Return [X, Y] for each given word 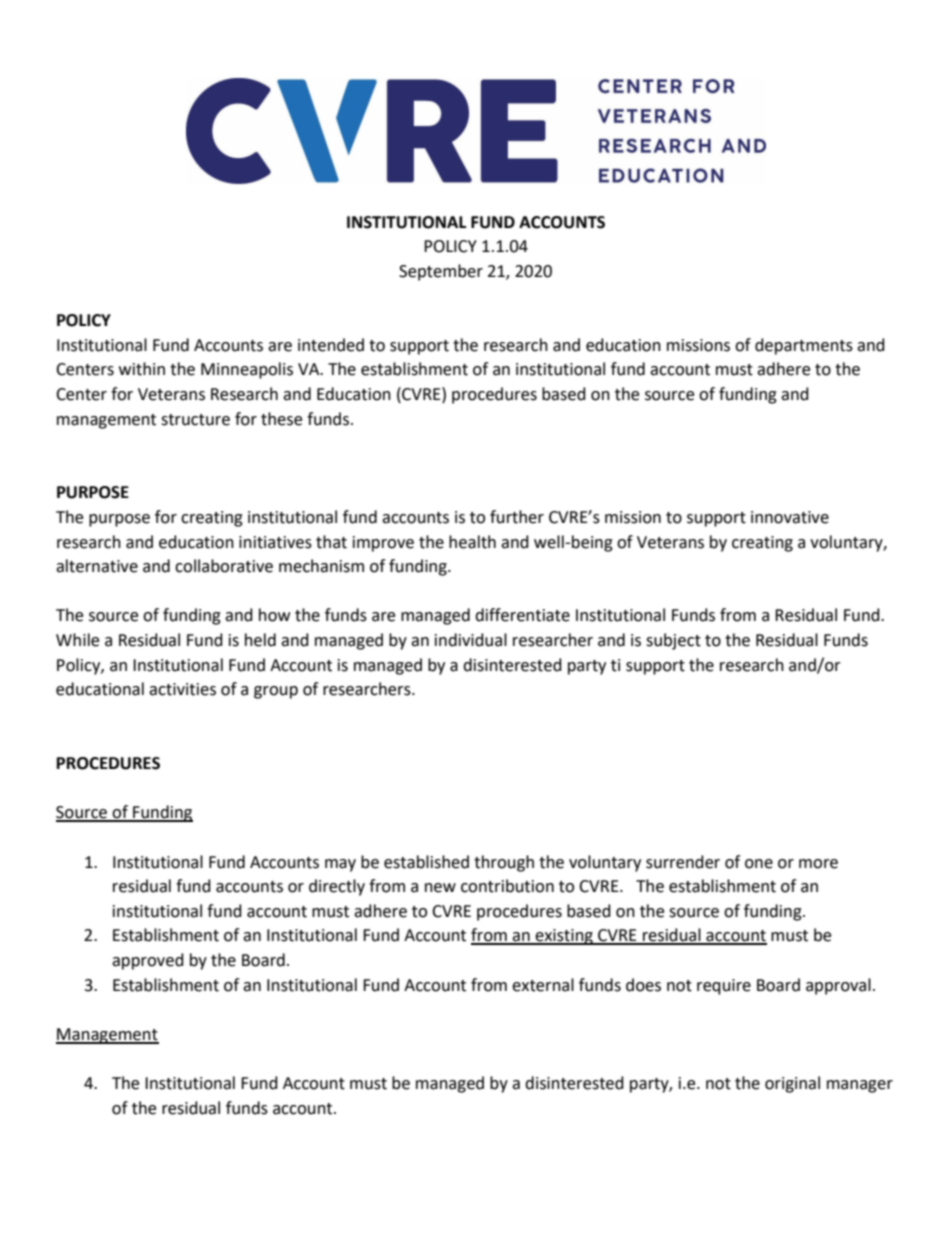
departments [804, 346]
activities [182, 689]
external [543, 985]
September [441, 272]
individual [471, 640]
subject [673, 641]
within [142, 369]
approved [148, 961]
